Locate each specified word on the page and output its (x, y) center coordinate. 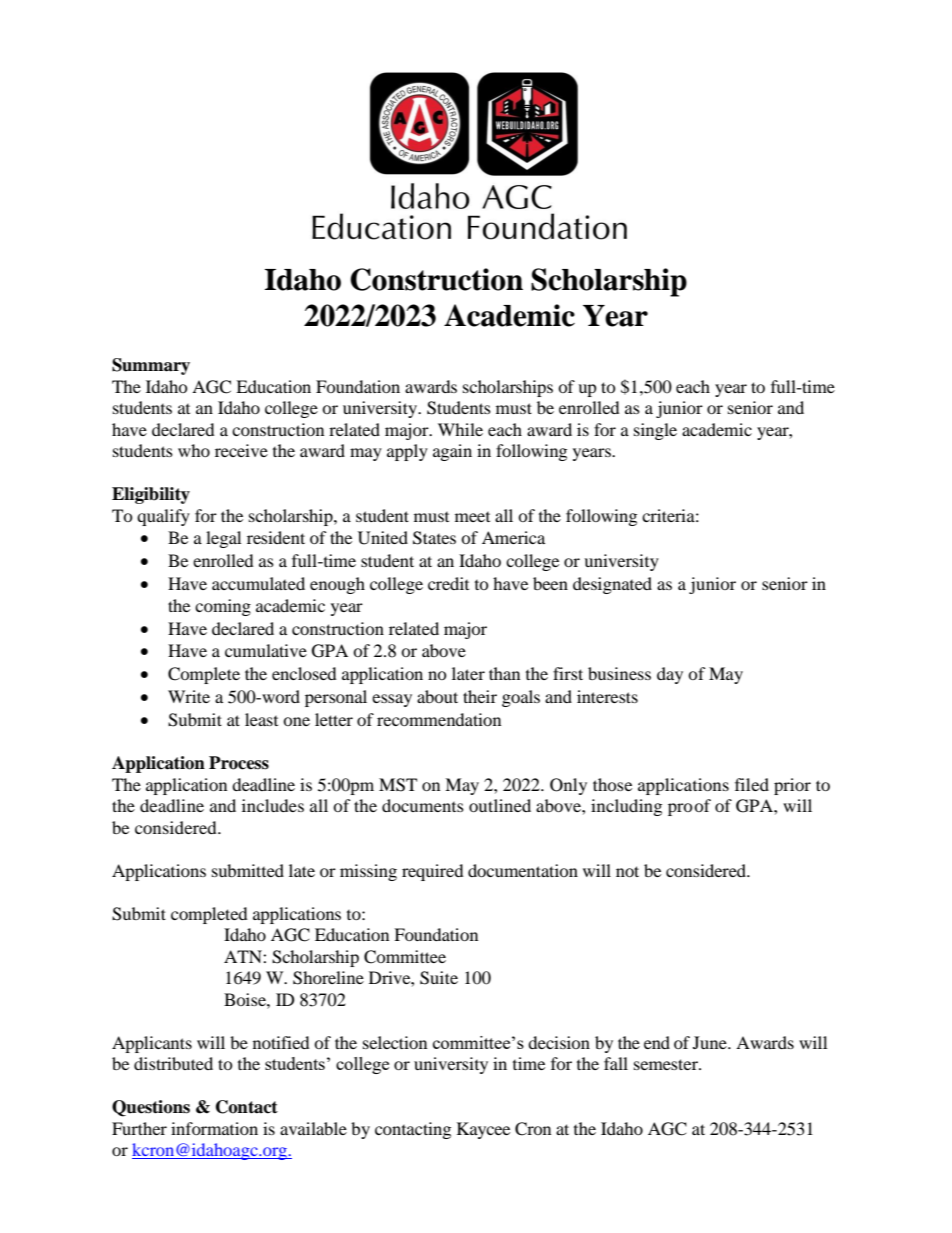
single (655, 431)
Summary (151, 366)
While (460, 429)
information (214, 1128)
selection (395, 1042)
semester (667, 1064)
